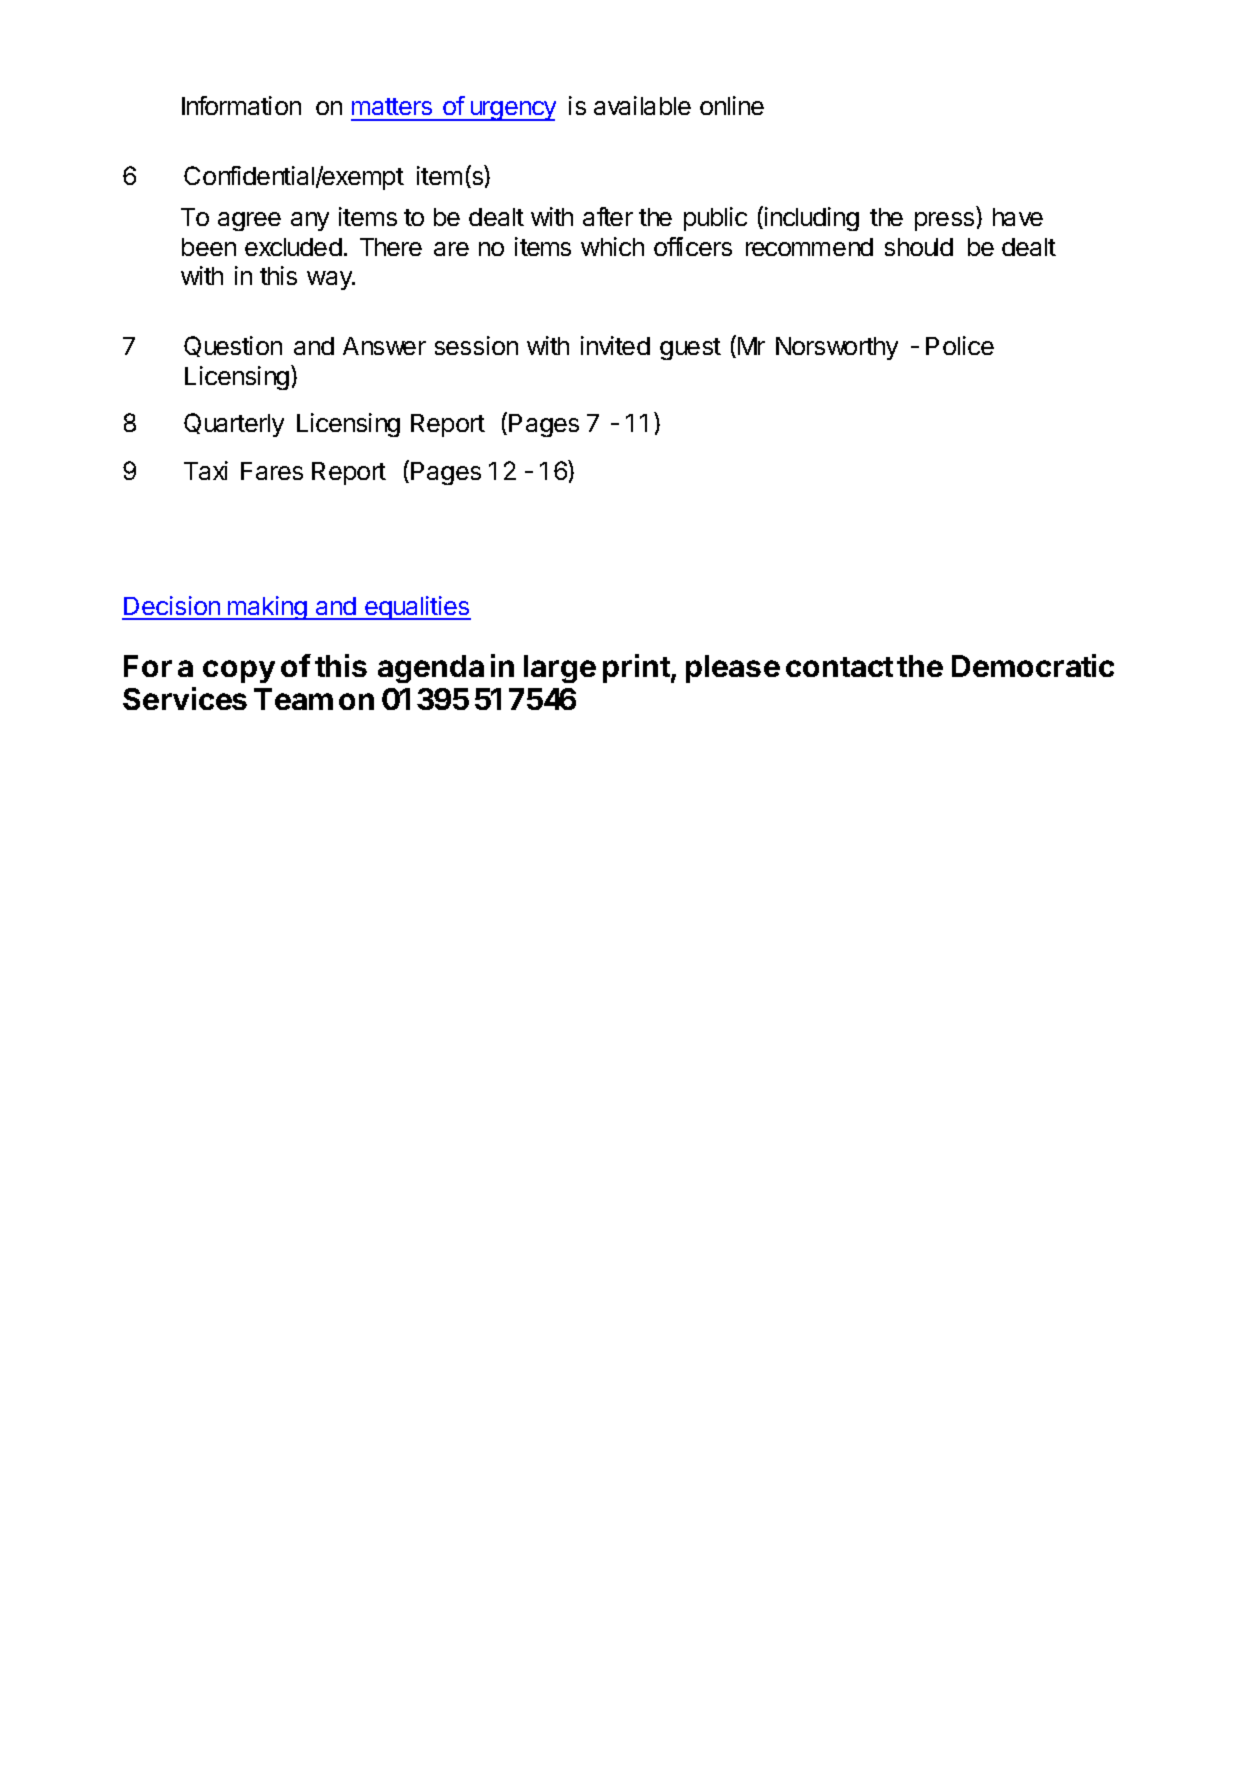  What do you see at coordinates (960, 345) in the screenshot?
I see `Police` at bounding box center [960, 345].
